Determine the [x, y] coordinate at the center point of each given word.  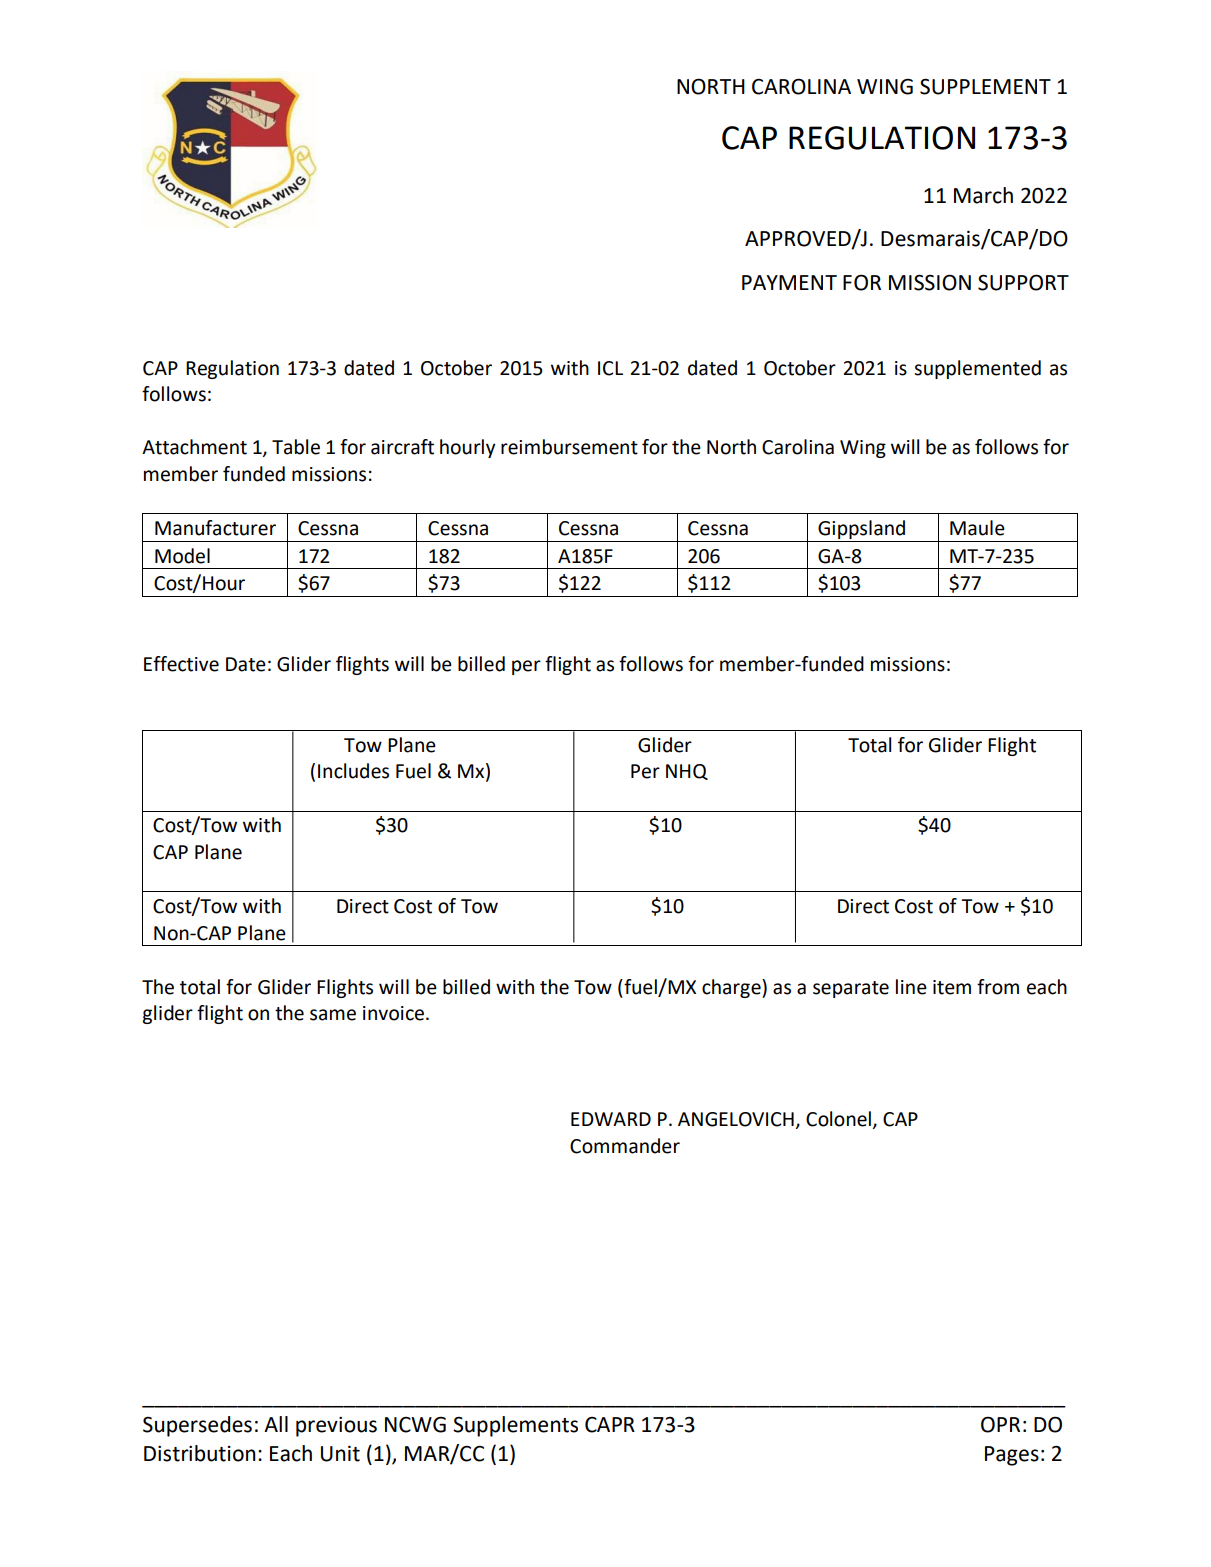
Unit [340, 1453]
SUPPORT [1023, 282]
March [983, 195]
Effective [181, 664]
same [333, 1015]
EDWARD [611, 1119]
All [276, 1424]
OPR [1000, 1424]
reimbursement [569, 447]
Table [296, 447]
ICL [610, 368]
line [911, 987]
